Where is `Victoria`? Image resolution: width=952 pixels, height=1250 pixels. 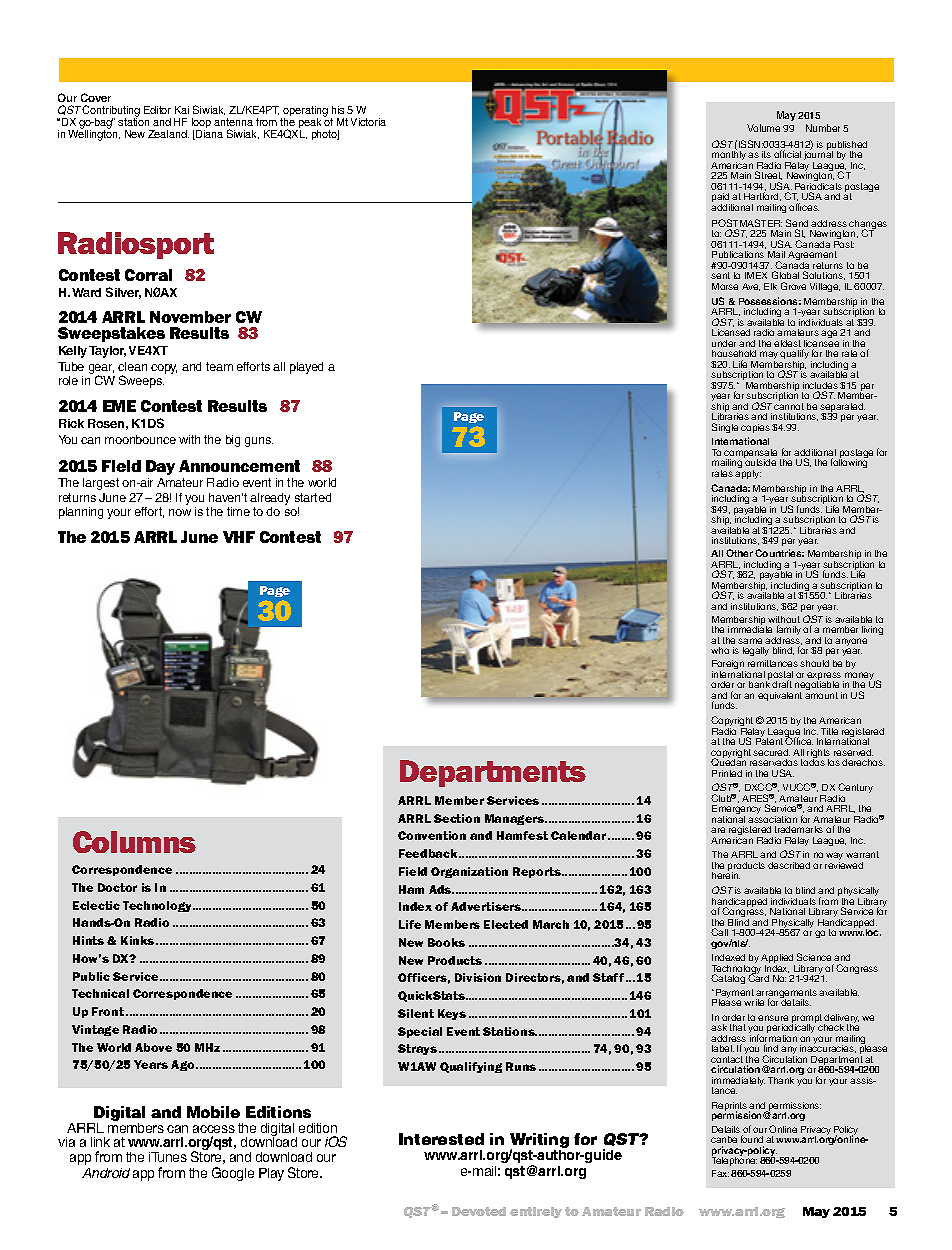
Victoria is located at coordinates (368, 122).
